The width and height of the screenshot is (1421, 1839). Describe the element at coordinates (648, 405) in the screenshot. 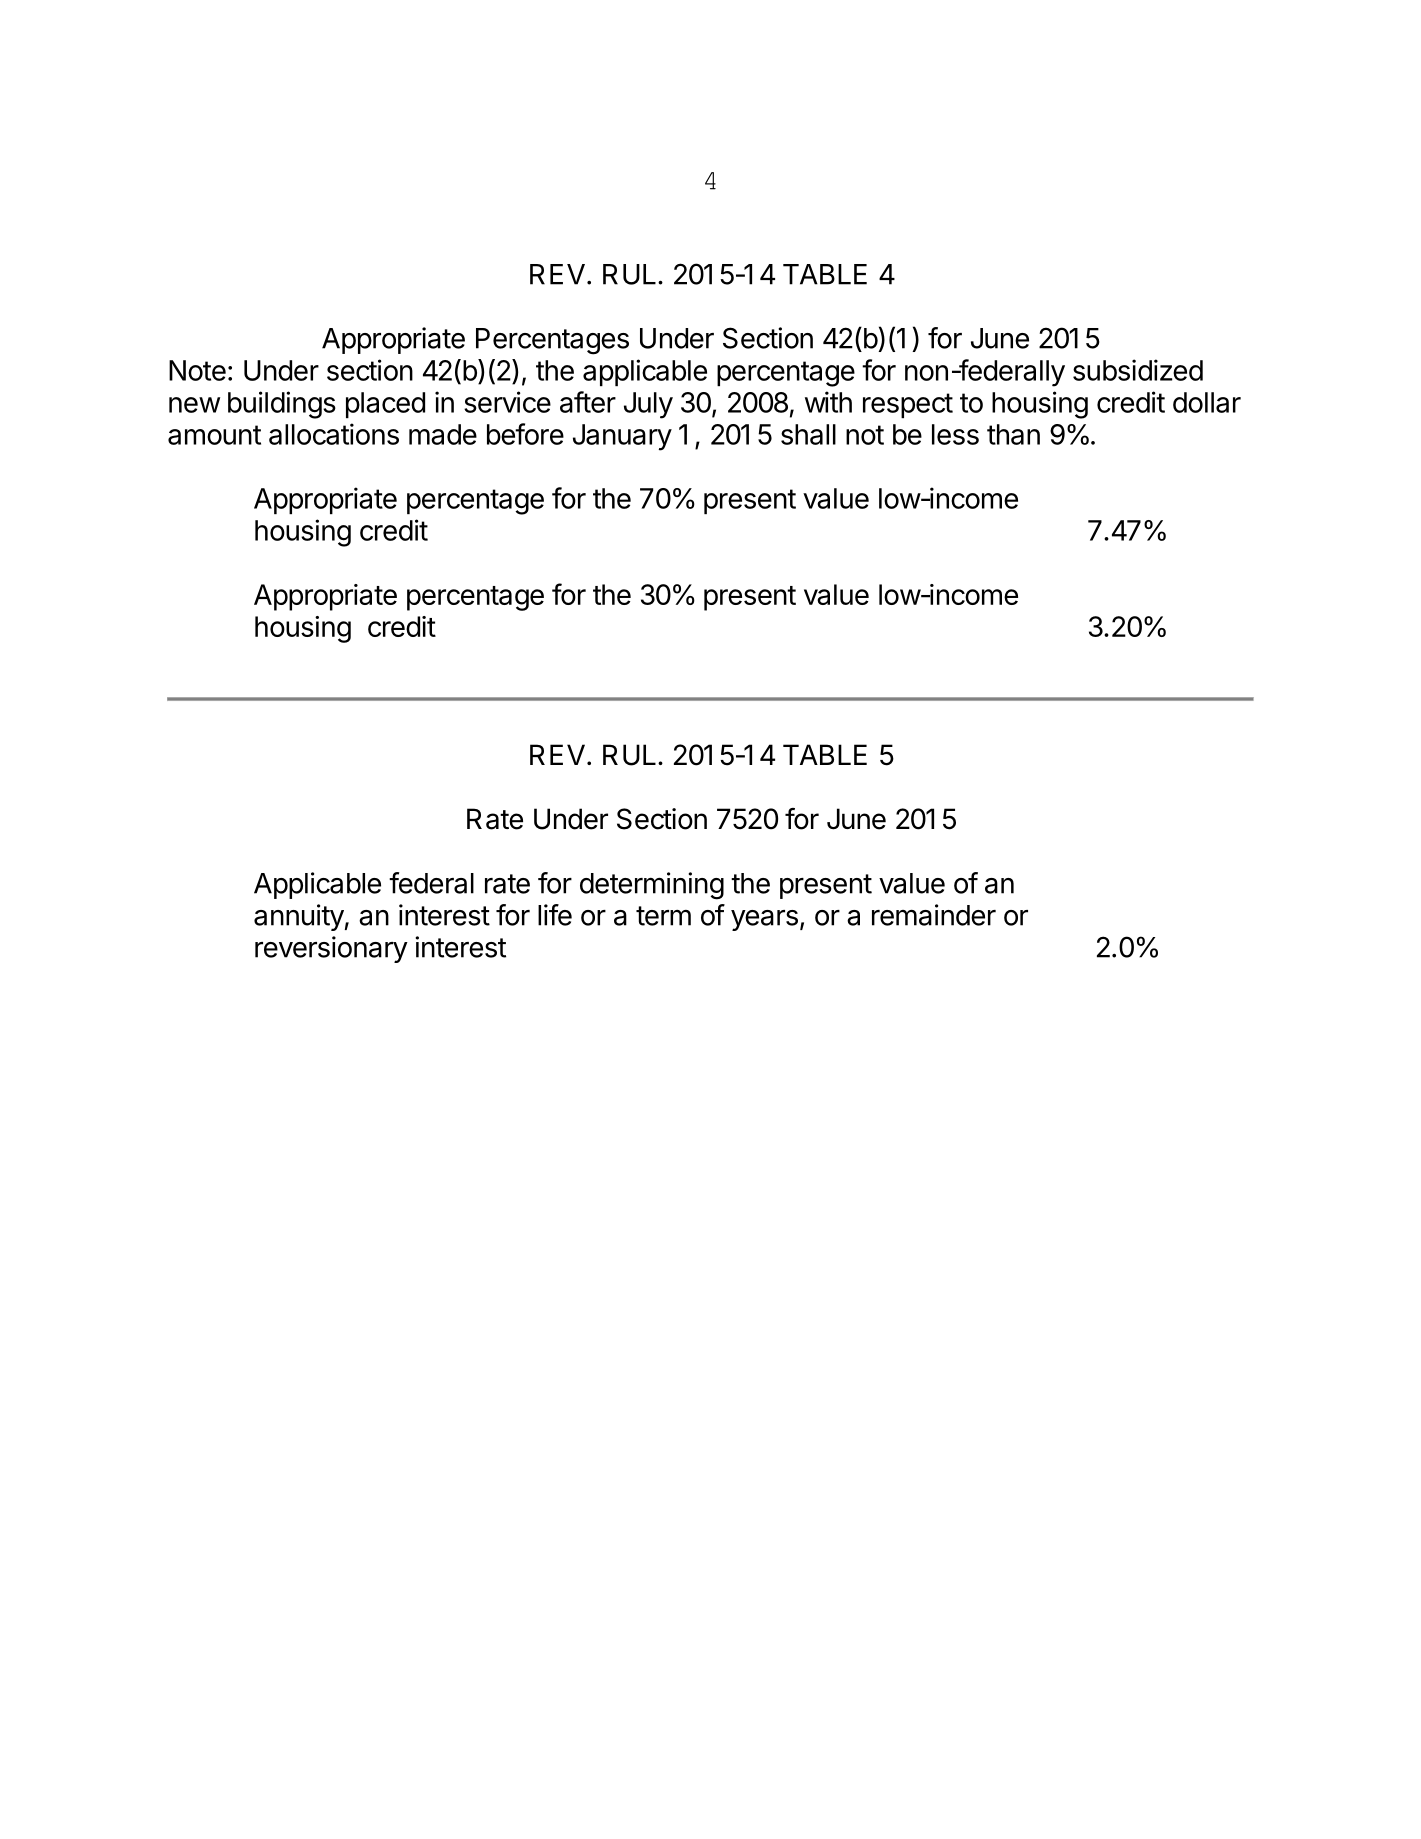

I see `July` at that location.
